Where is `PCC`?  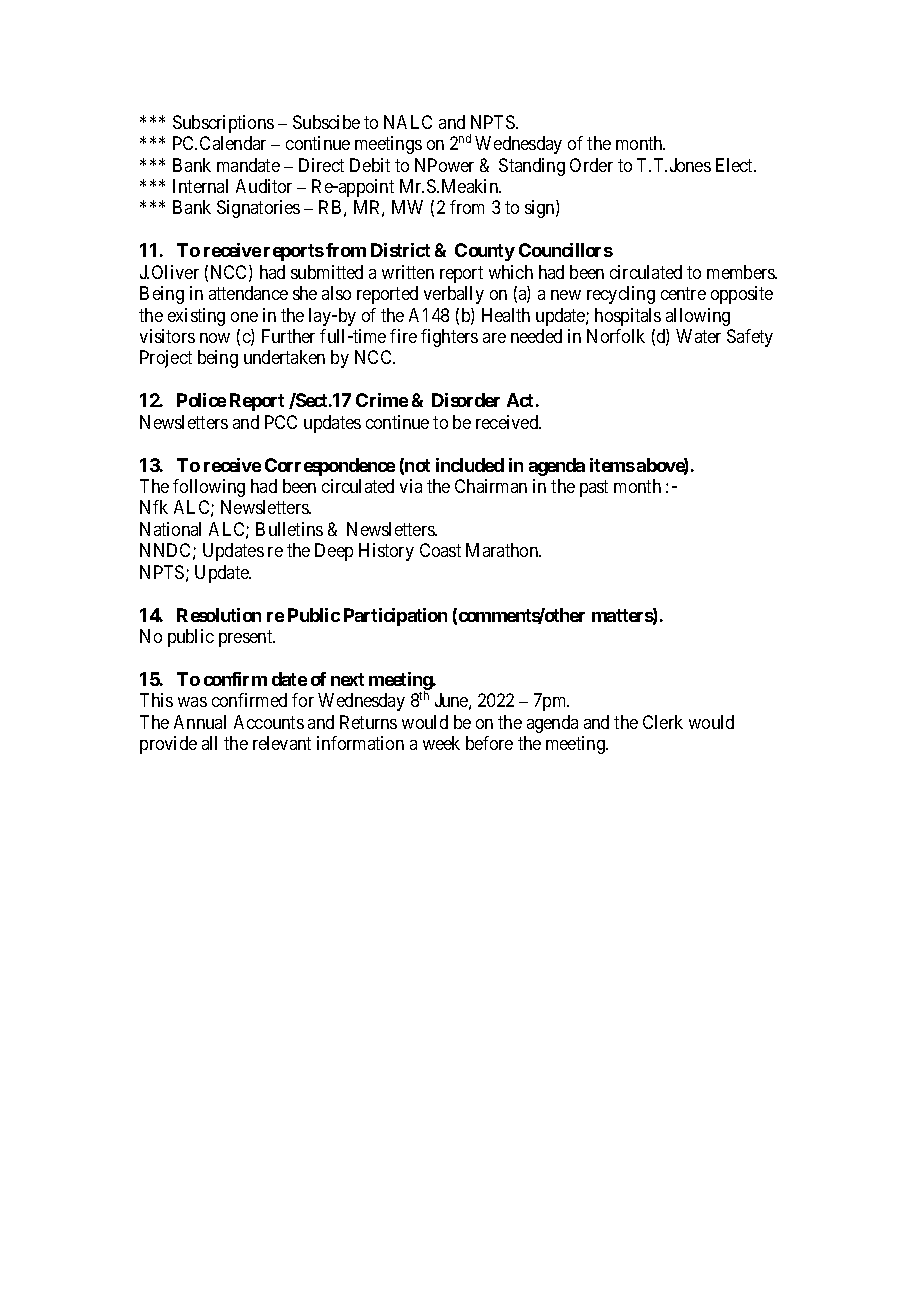 PCC is located at coordinates (281, 422).
